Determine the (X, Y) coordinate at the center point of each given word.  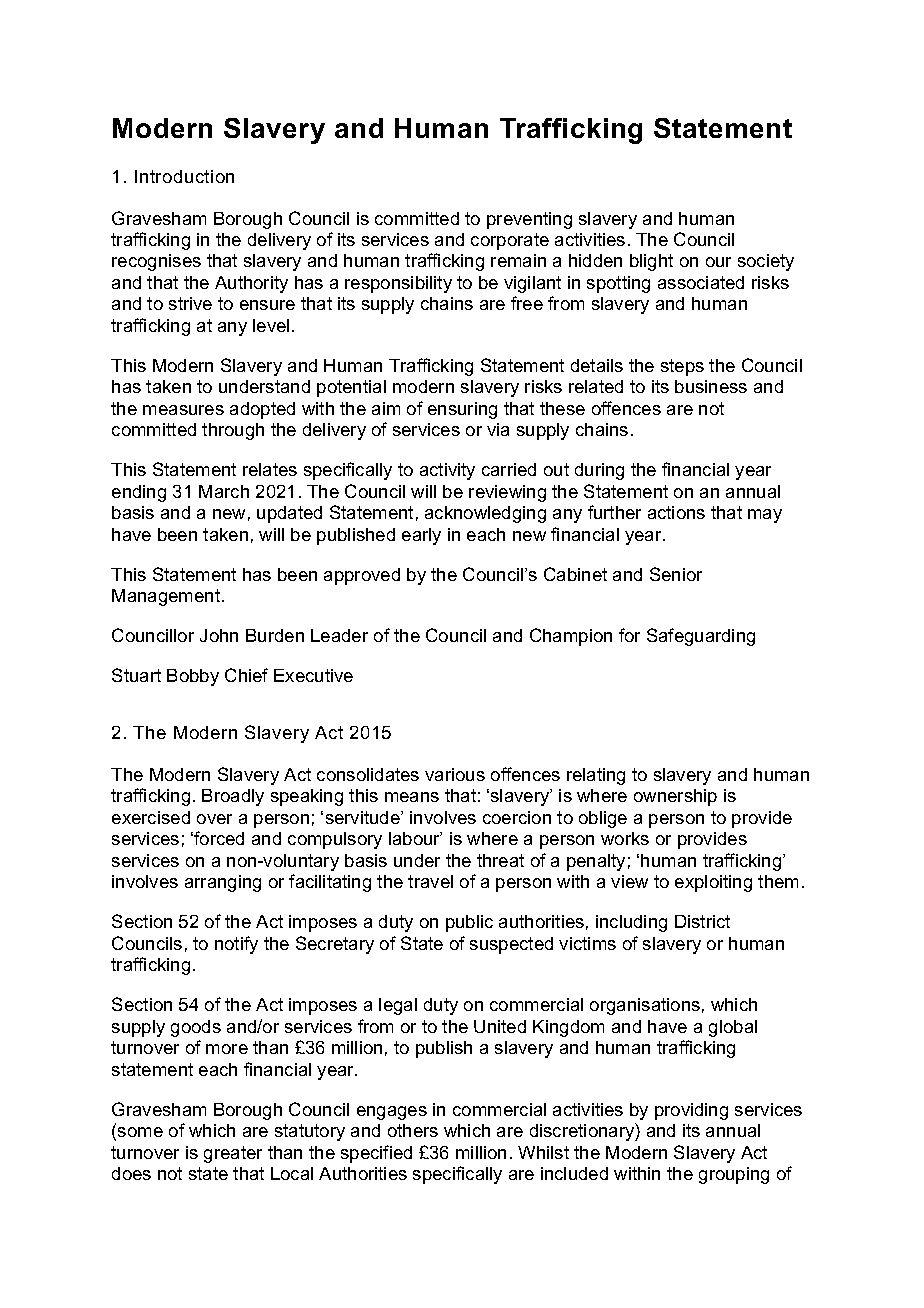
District (702, 921)
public (469, 923)
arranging (223, 883)
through (233, 431)
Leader (339, 635)
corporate (510, 241)
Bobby (193, 677)
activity (447, 471)
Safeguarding (701, 637)
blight (651, 262)
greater (233, 1154)
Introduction (184, 176)
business (711, 386)
